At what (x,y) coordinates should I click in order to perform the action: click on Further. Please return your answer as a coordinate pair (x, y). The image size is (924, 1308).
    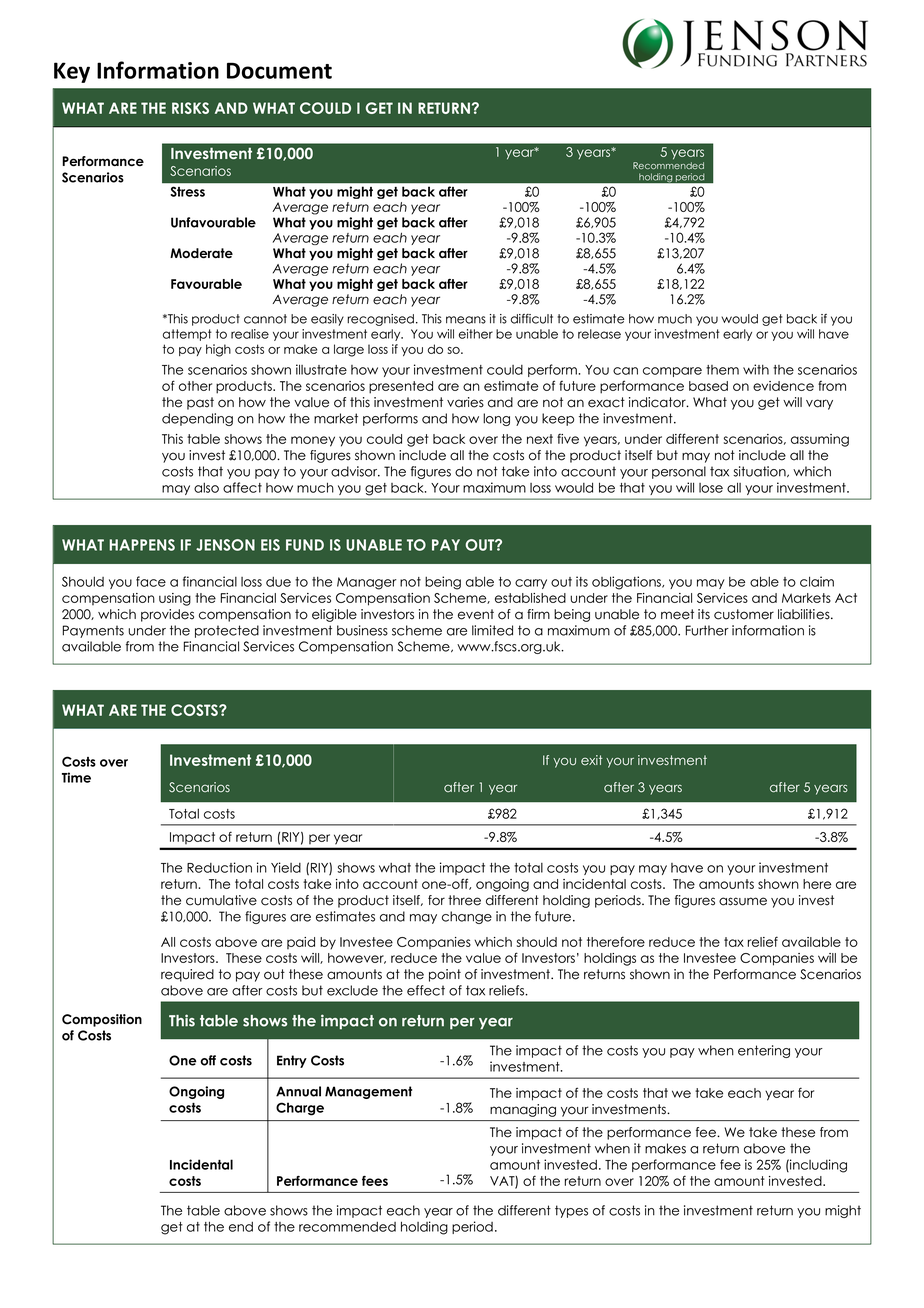
    Looking at the image, I should click on (707, 630).
